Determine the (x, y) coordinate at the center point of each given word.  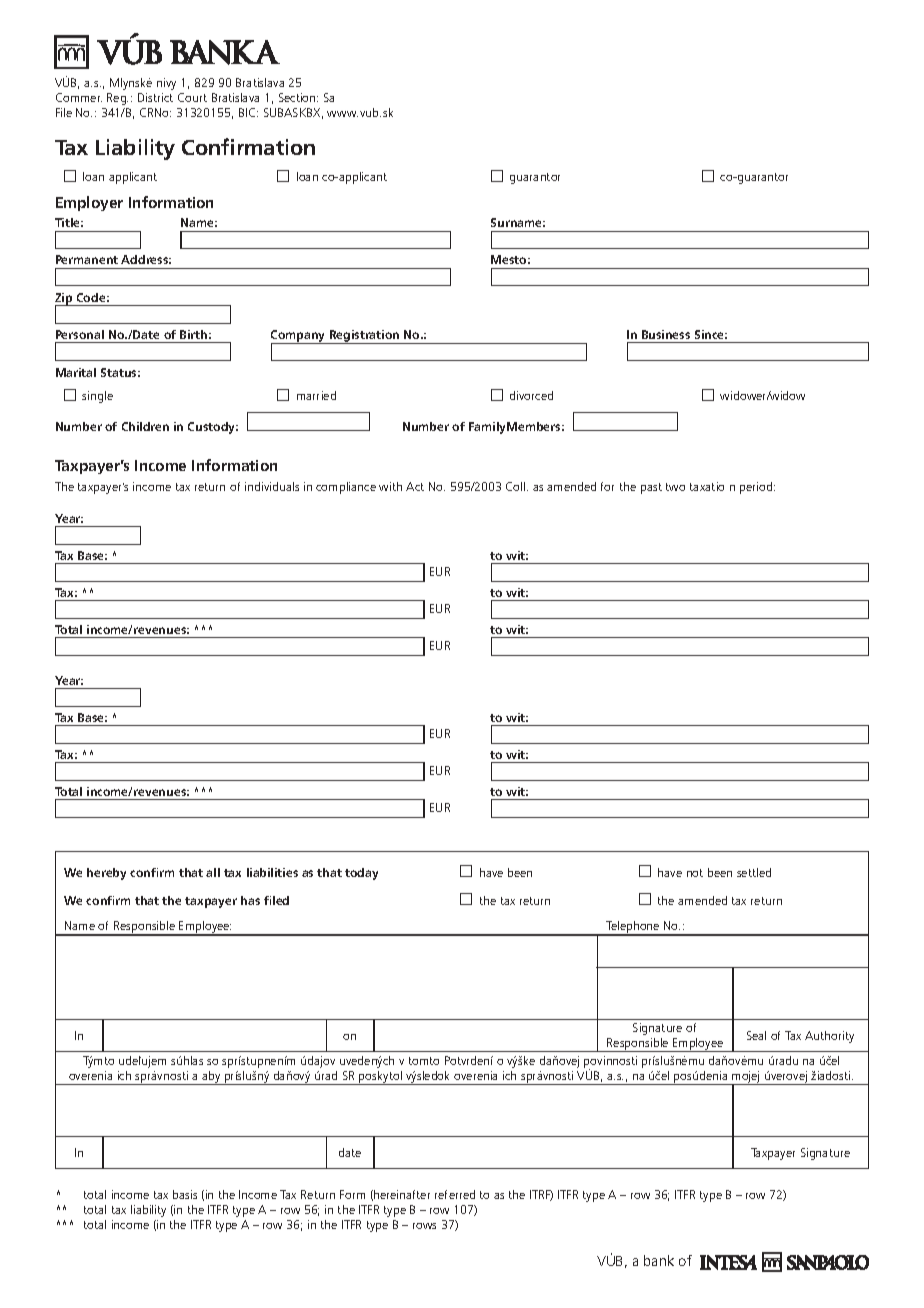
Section (298, 97)
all (213, 872)
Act (415, 486)
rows (424, 1226)
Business (666, 334)
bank (659, 1260)
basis (185, 1194)
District (155, 97)
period (757, 488)
